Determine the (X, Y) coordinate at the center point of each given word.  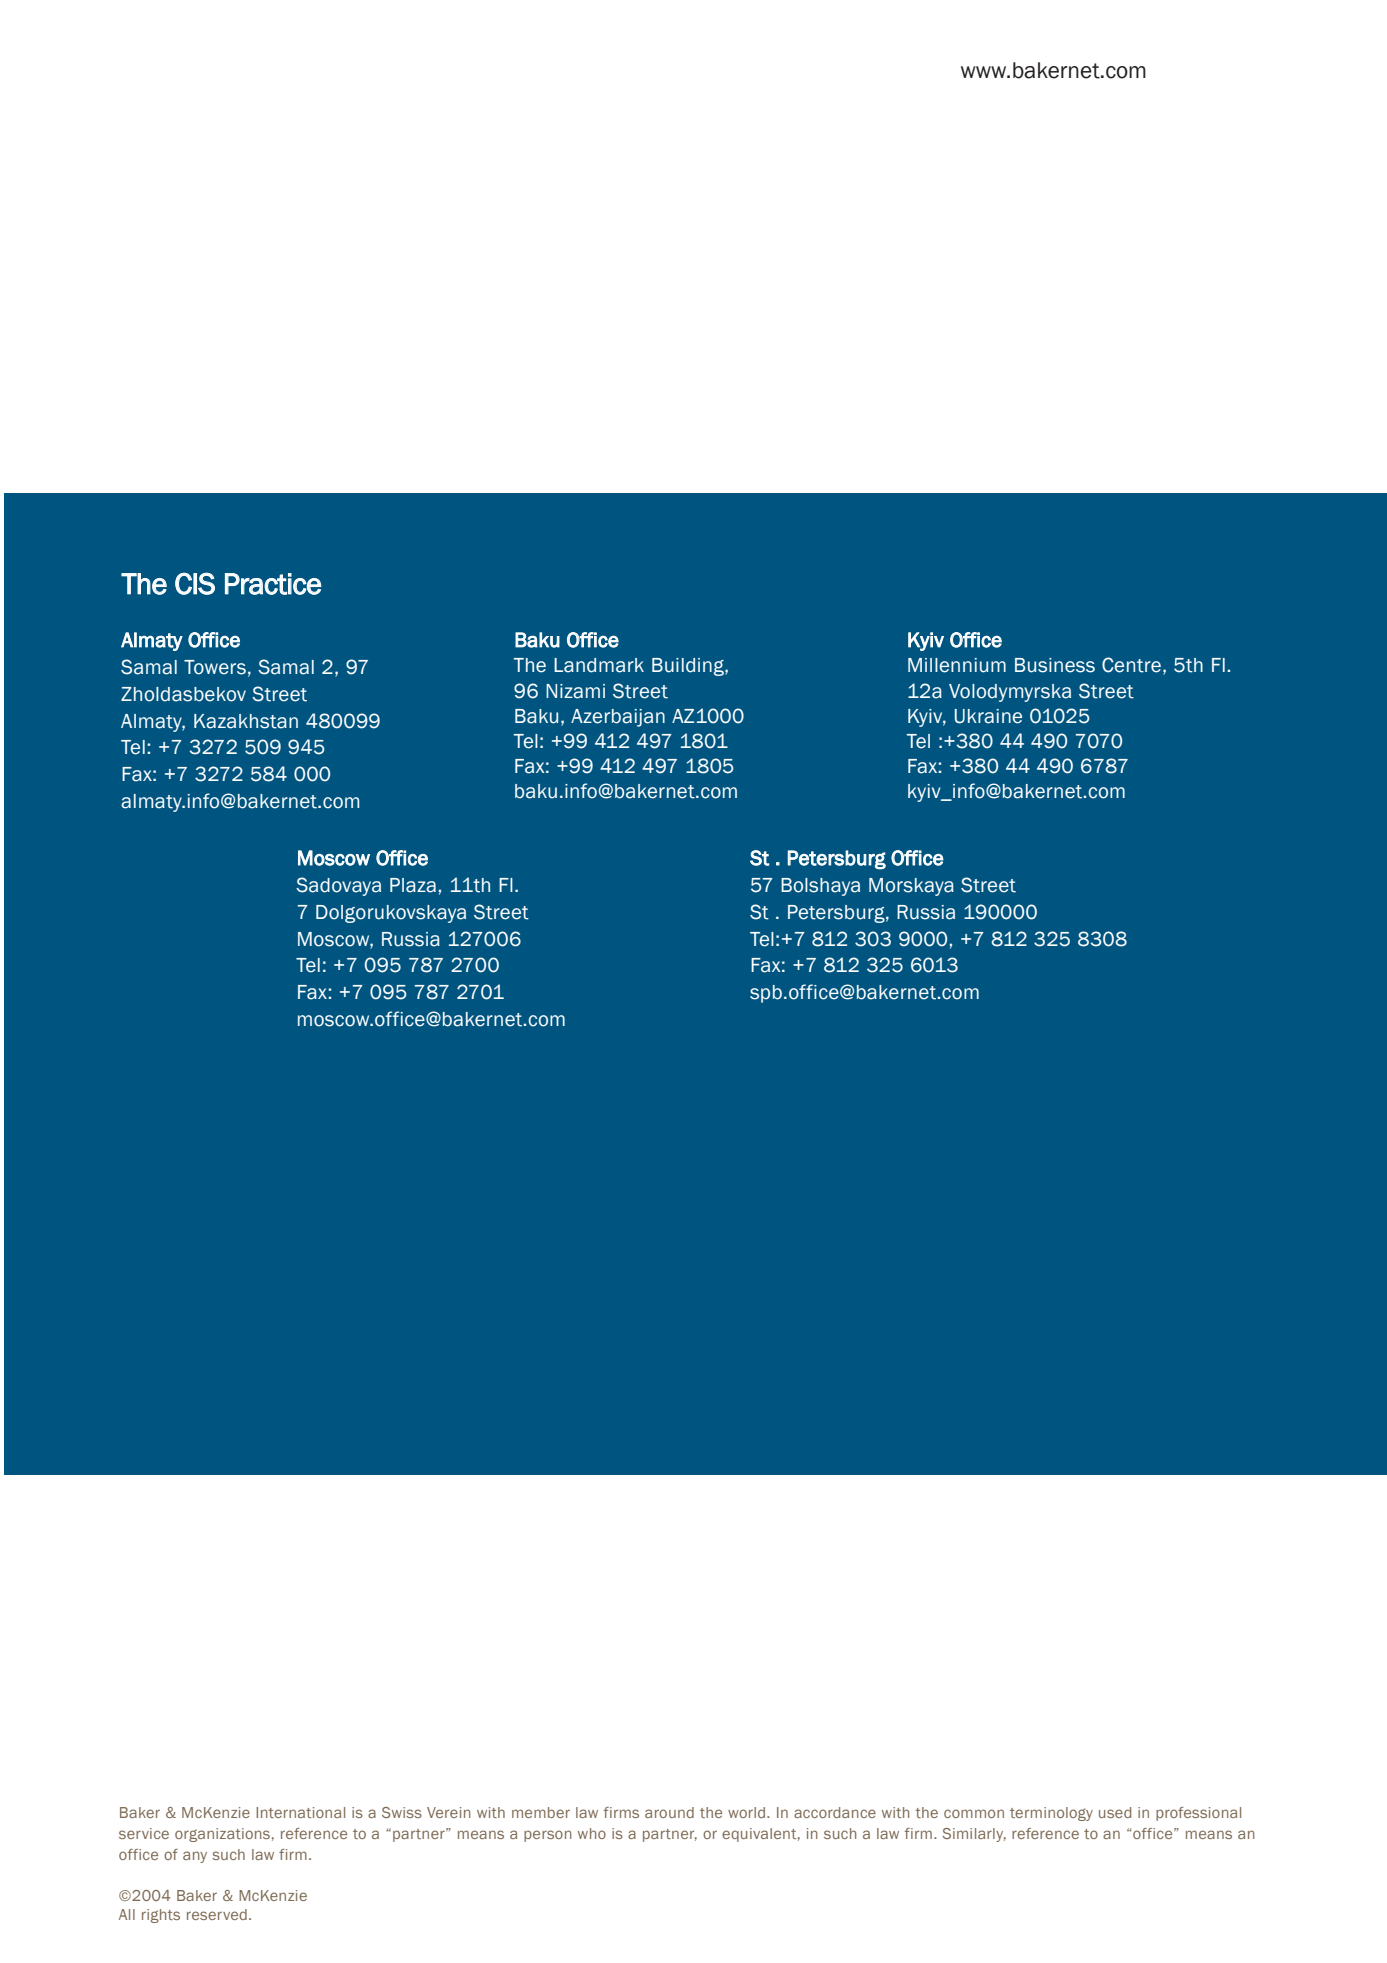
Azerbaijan (618, 718)
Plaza (413, 885)
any (195, 1857)
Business (1055, 665)
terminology (1051, 1814)
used (1115, 1812)
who (592, 1833)
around (669, 1812)
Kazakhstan (246, 721)
